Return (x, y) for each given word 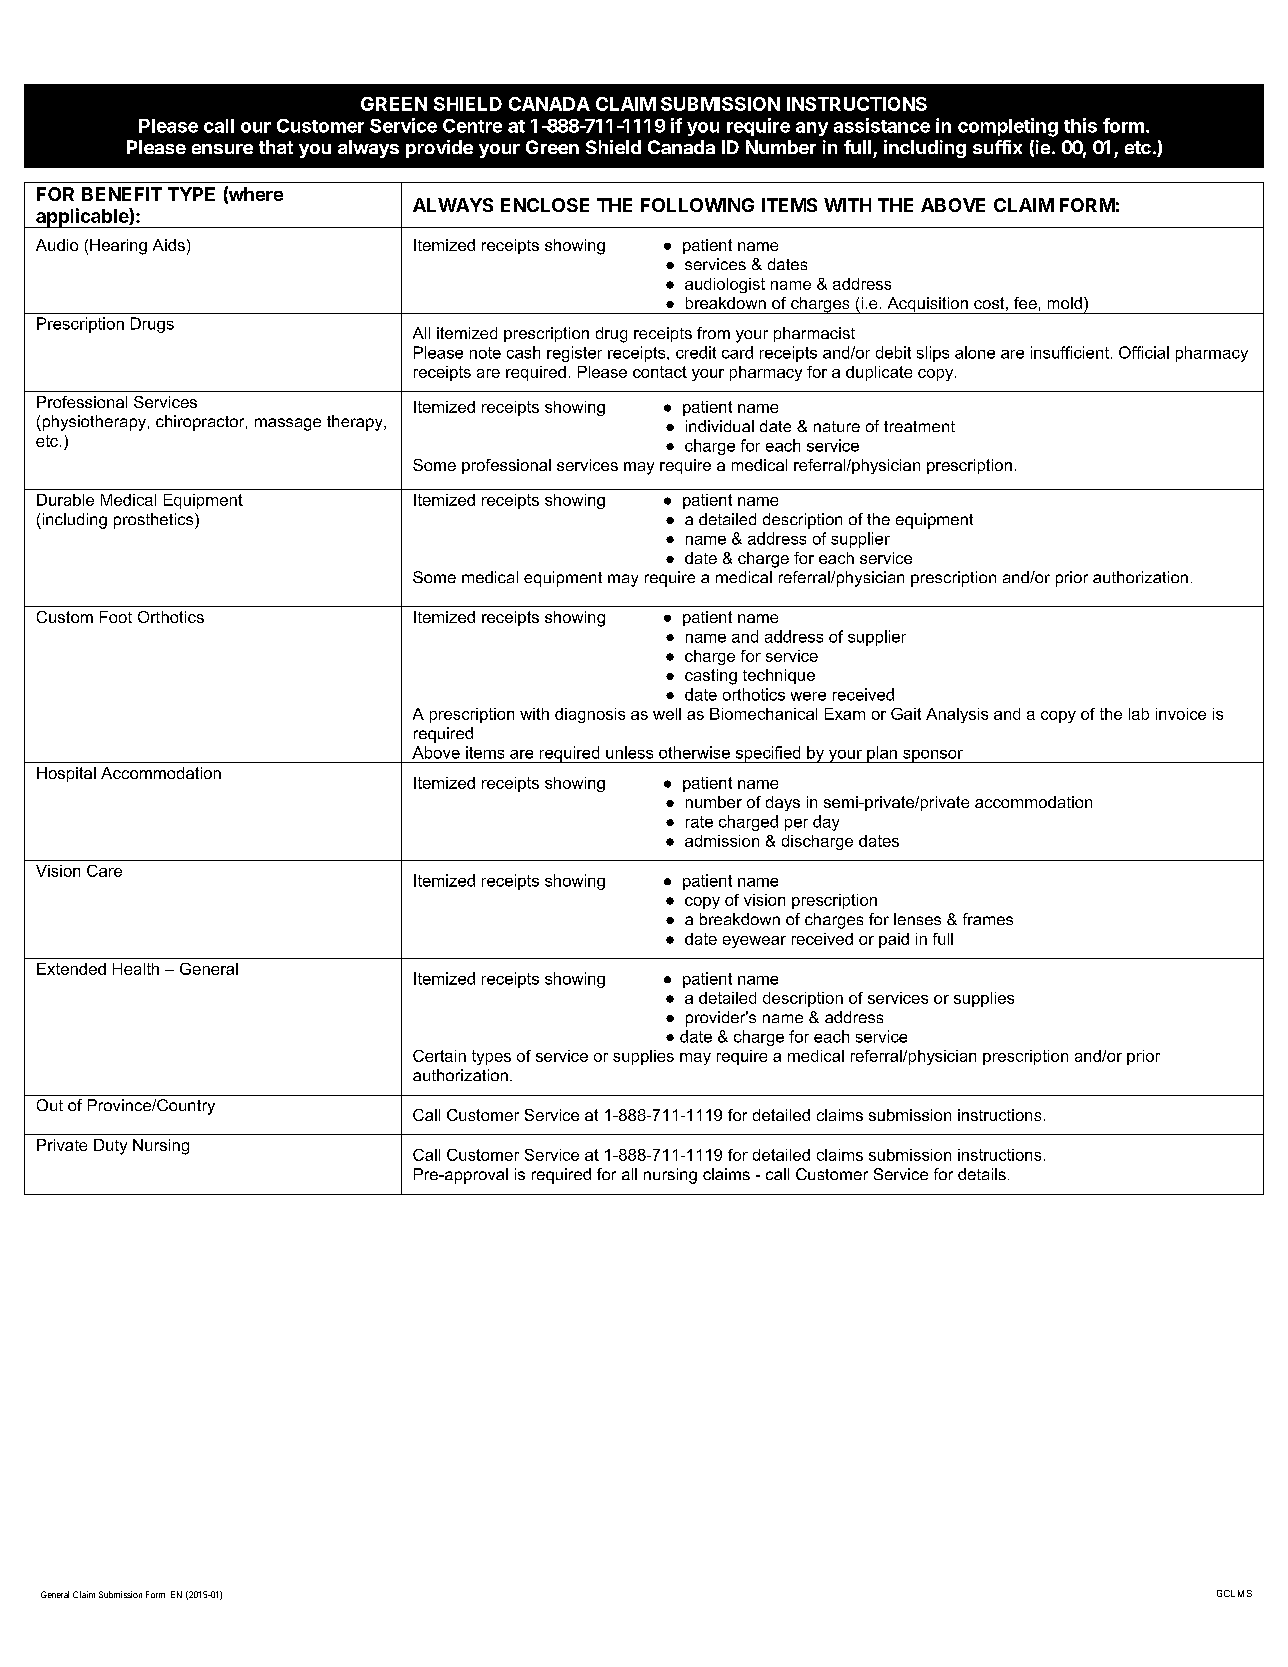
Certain (439, 1056)
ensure (222, 149)
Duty (110, 1147)
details (982, 1174)
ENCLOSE (545, 205)
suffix (997, 147)
